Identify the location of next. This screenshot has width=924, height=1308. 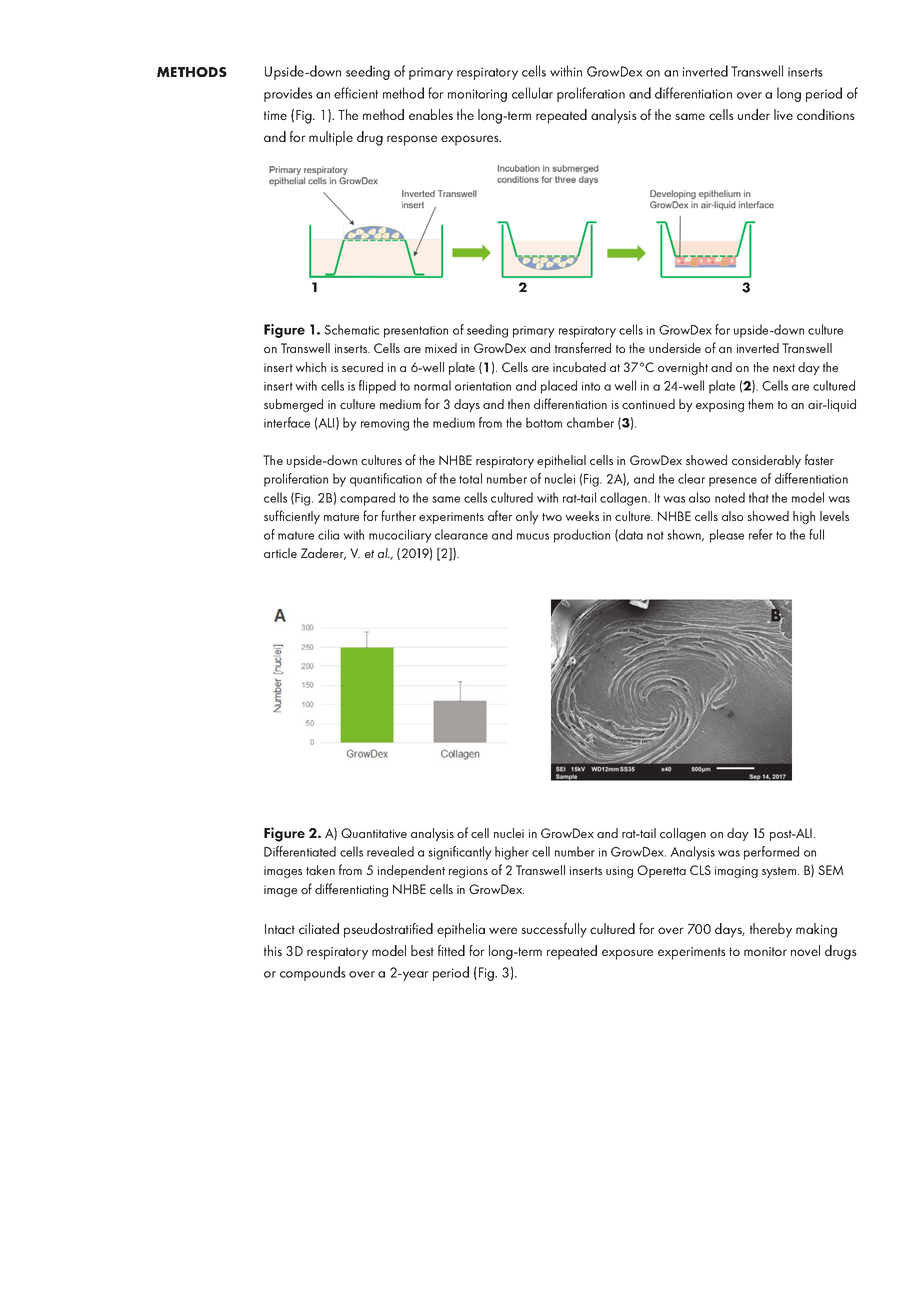
(784, 368).
